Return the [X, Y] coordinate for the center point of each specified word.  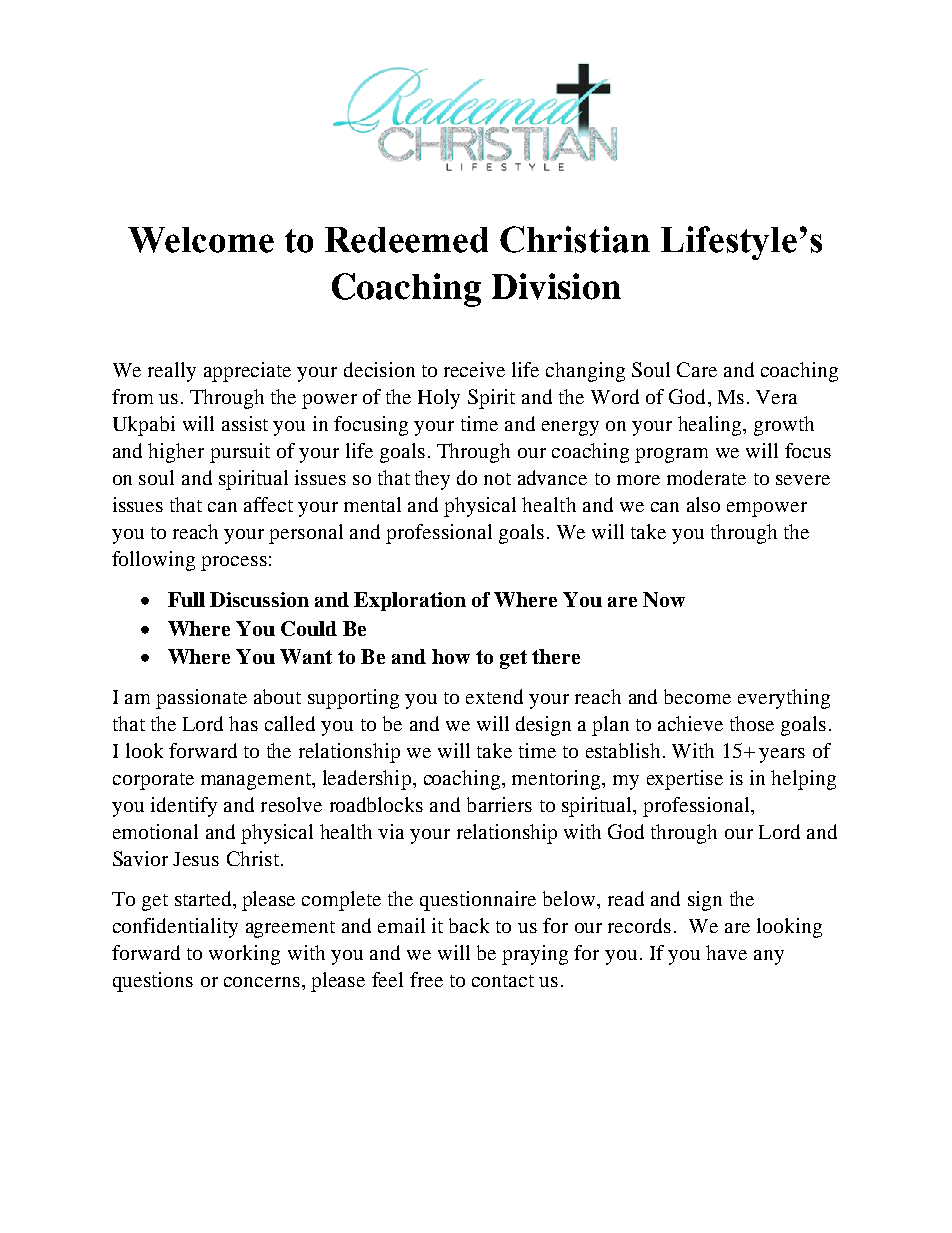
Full [186, 599]
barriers [499, 804]
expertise [685, 780]
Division [556, 286]
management [257, 781]
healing [711, 426]
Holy [439, 399]
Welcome [201, 240]
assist [245, 423]
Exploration [410, 601]
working [244, 955]
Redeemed [406, 240]
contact [503, 981]
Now [664, 599]
